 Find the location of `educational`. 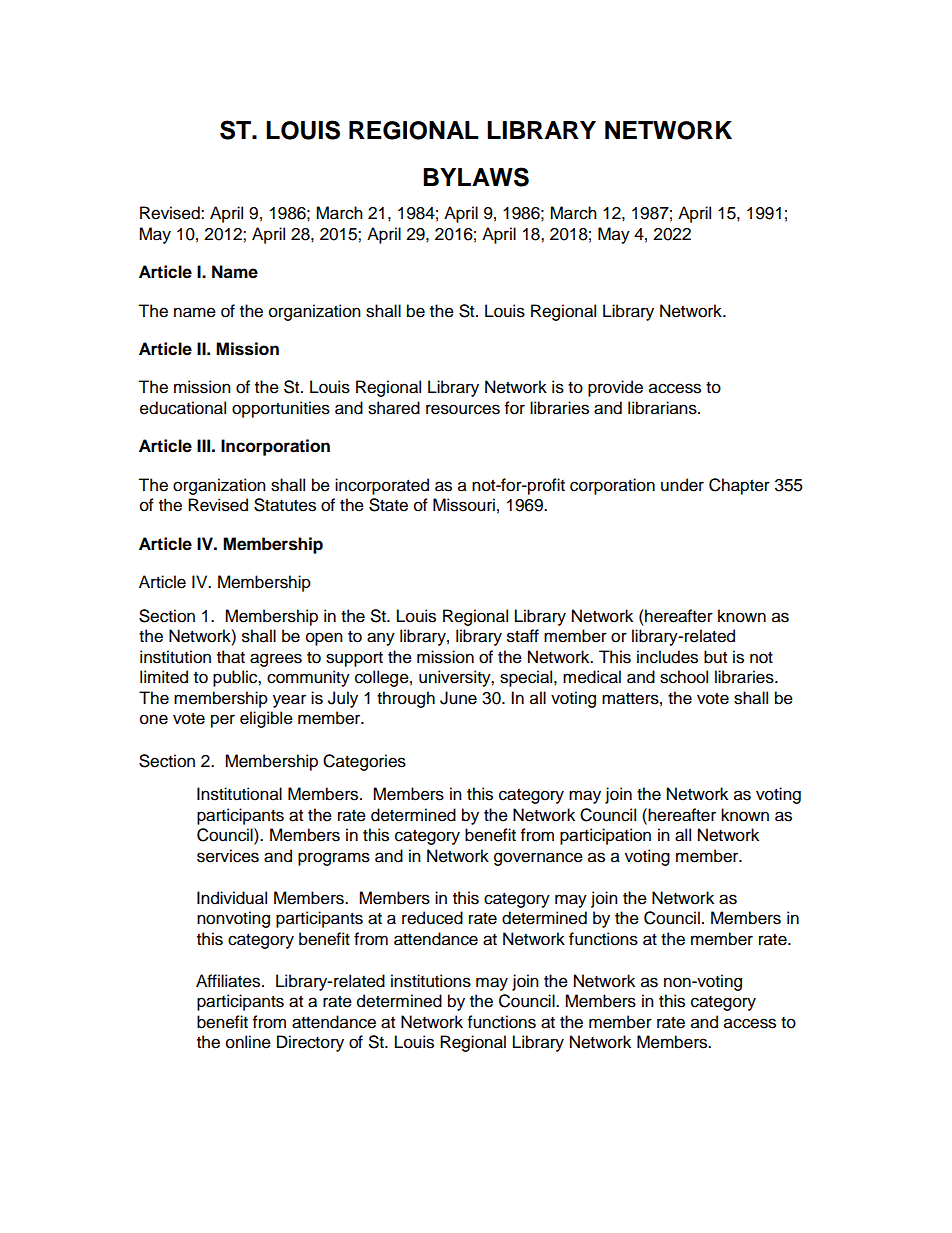

educational is located at coordinates (183, 408).
